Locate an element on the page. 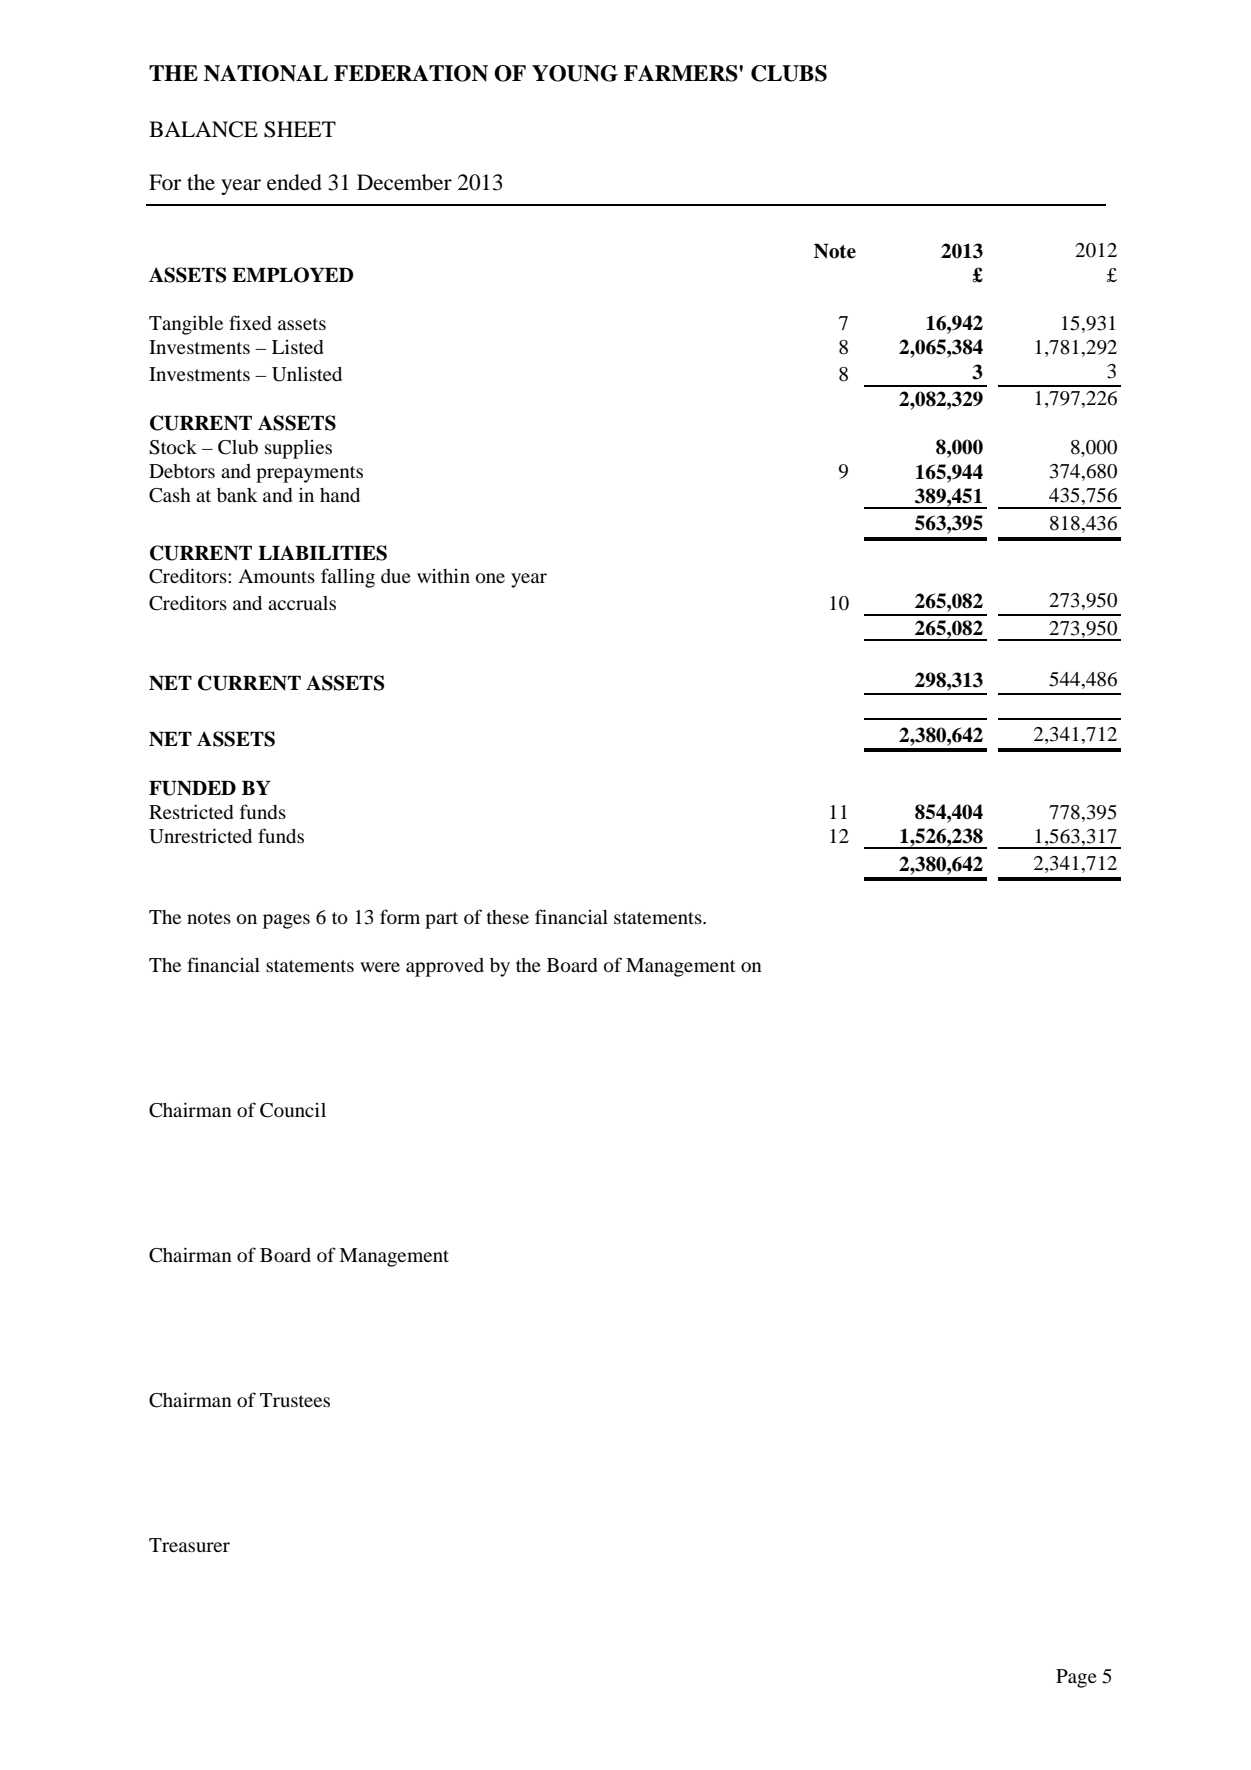 Image resolution: width=1251 pixels, height=1770 pixels. BALANCE is located at coordinates (203, 129).
